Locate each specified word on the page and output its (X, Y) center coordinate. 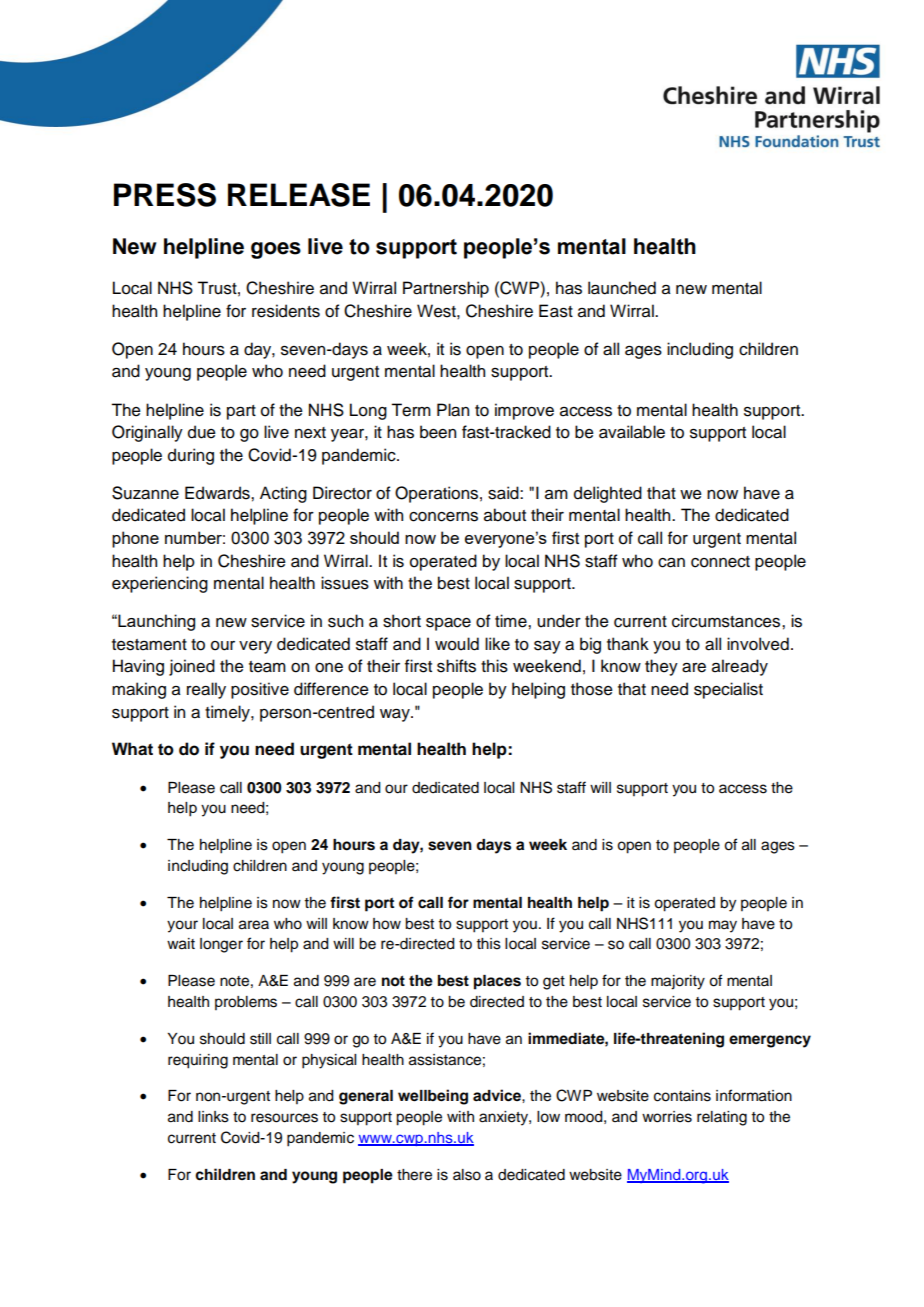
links (213, 1117)
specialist (728, 690)
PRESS (165, 195)
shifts (456, 666)
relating (722, 1118)
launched (622, 288)
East (556, 311)
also (467, 1175)
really (206, 690)
